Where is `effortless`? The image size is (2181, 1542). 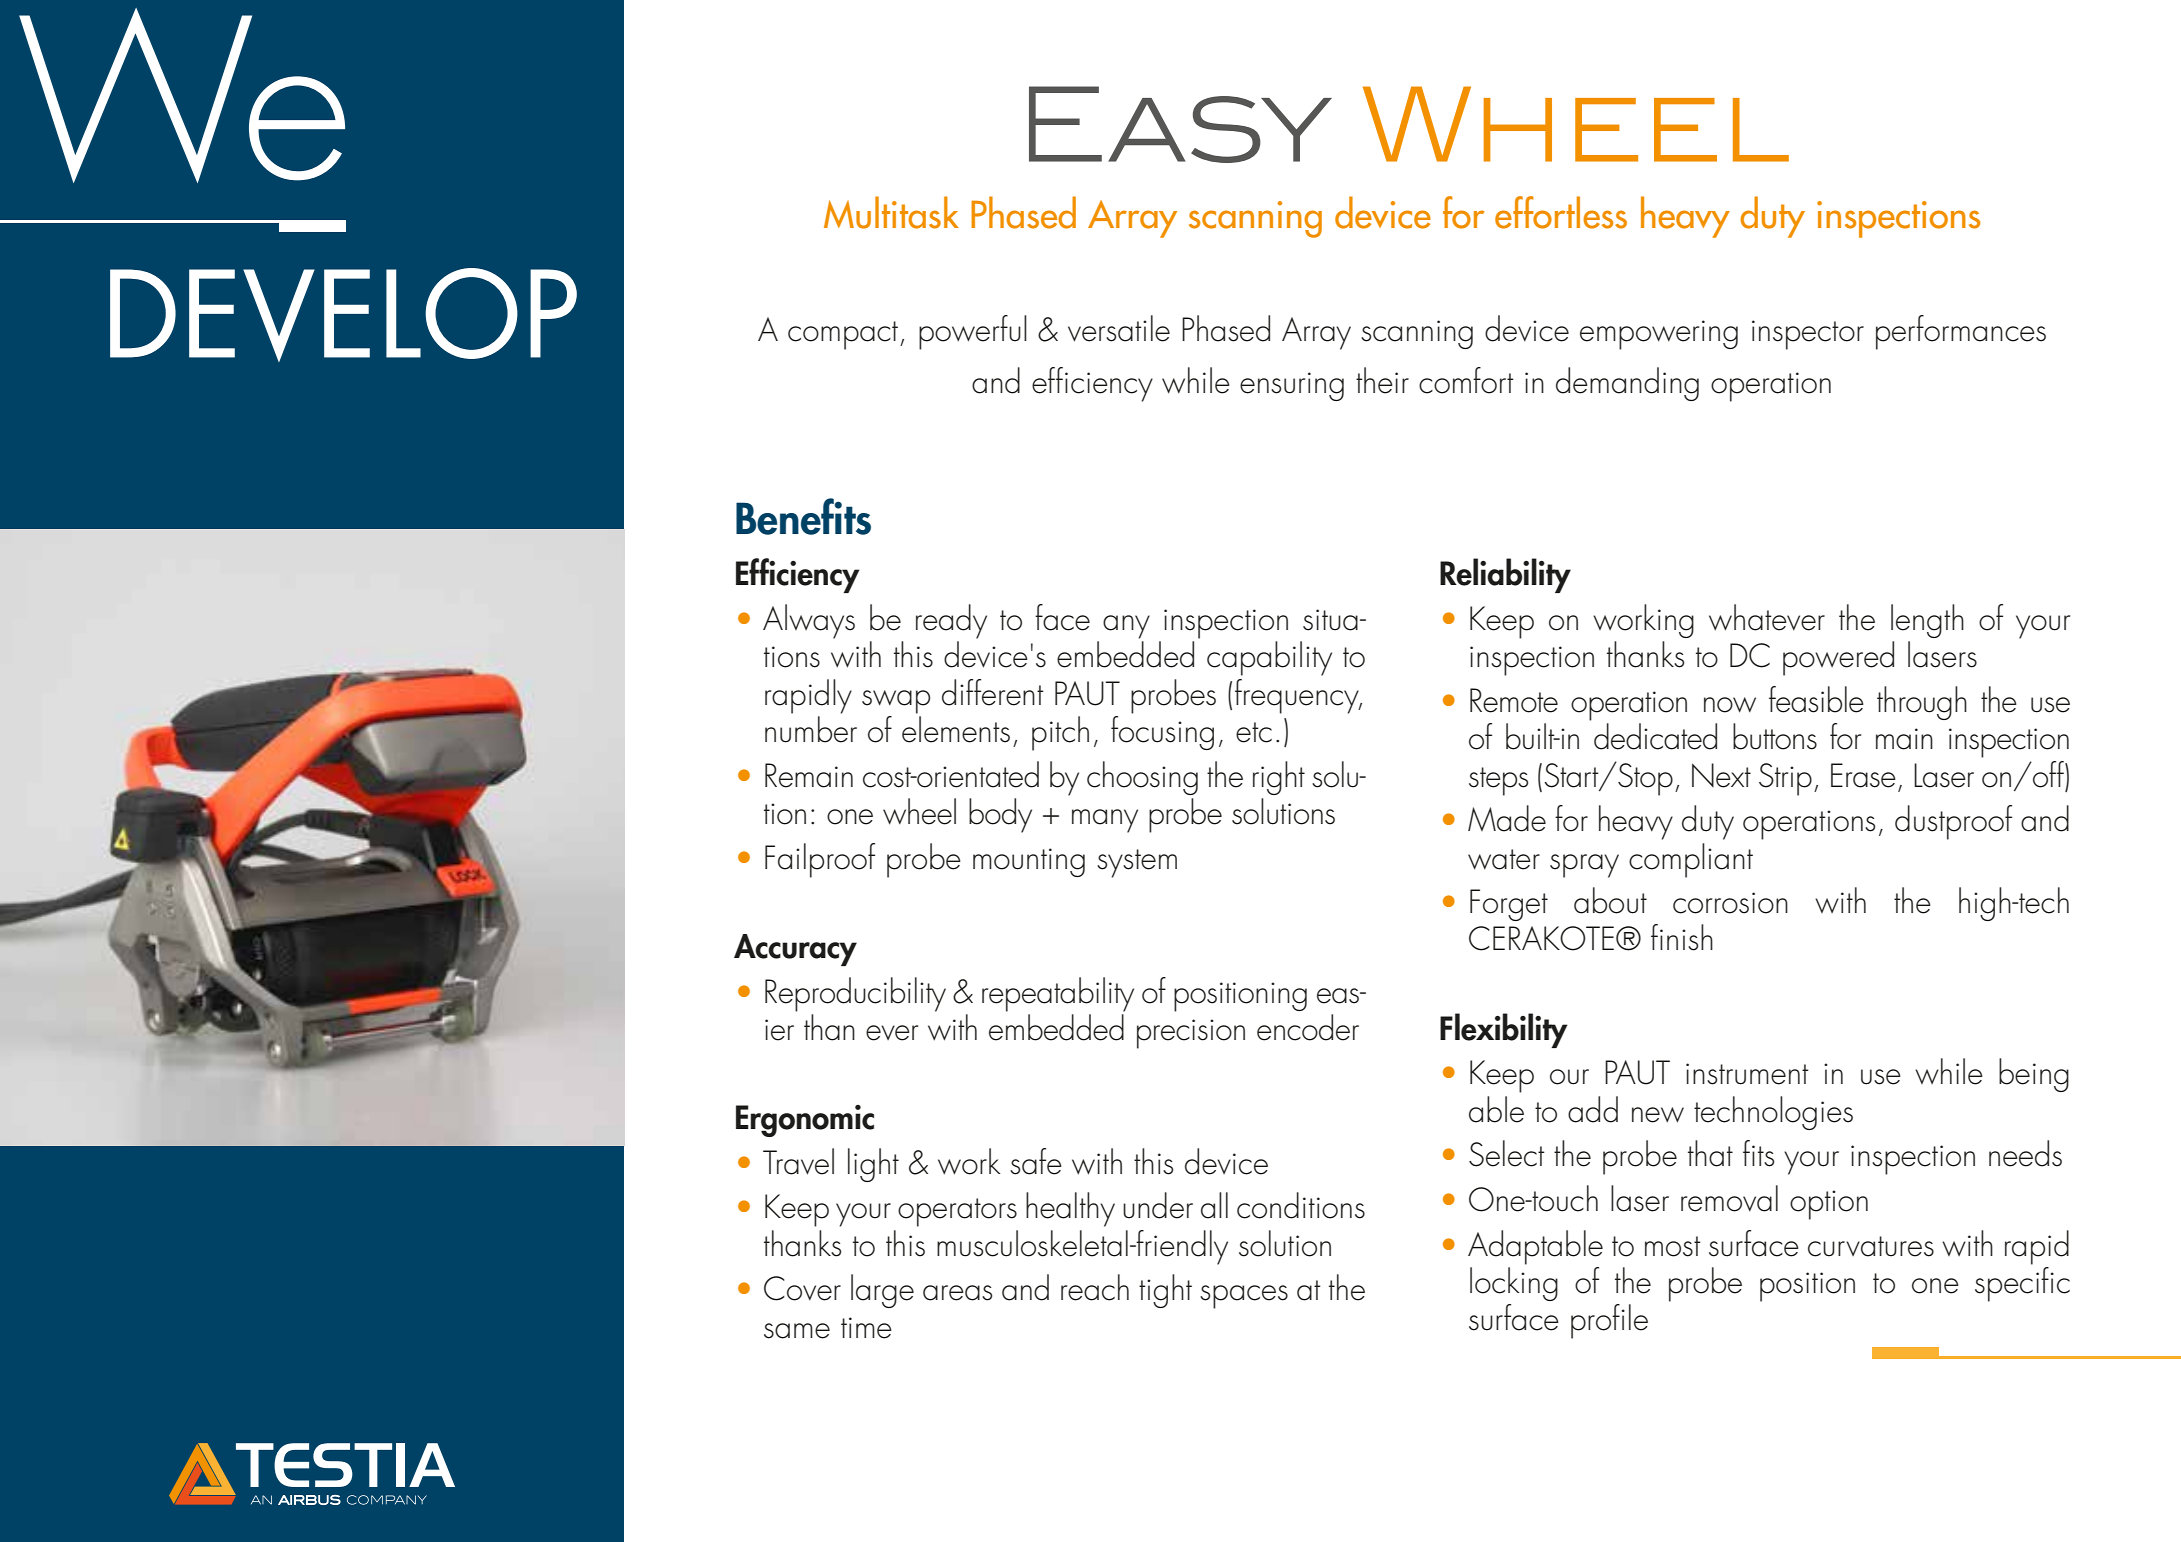 effortless is located at coordinates (1561, 212).
